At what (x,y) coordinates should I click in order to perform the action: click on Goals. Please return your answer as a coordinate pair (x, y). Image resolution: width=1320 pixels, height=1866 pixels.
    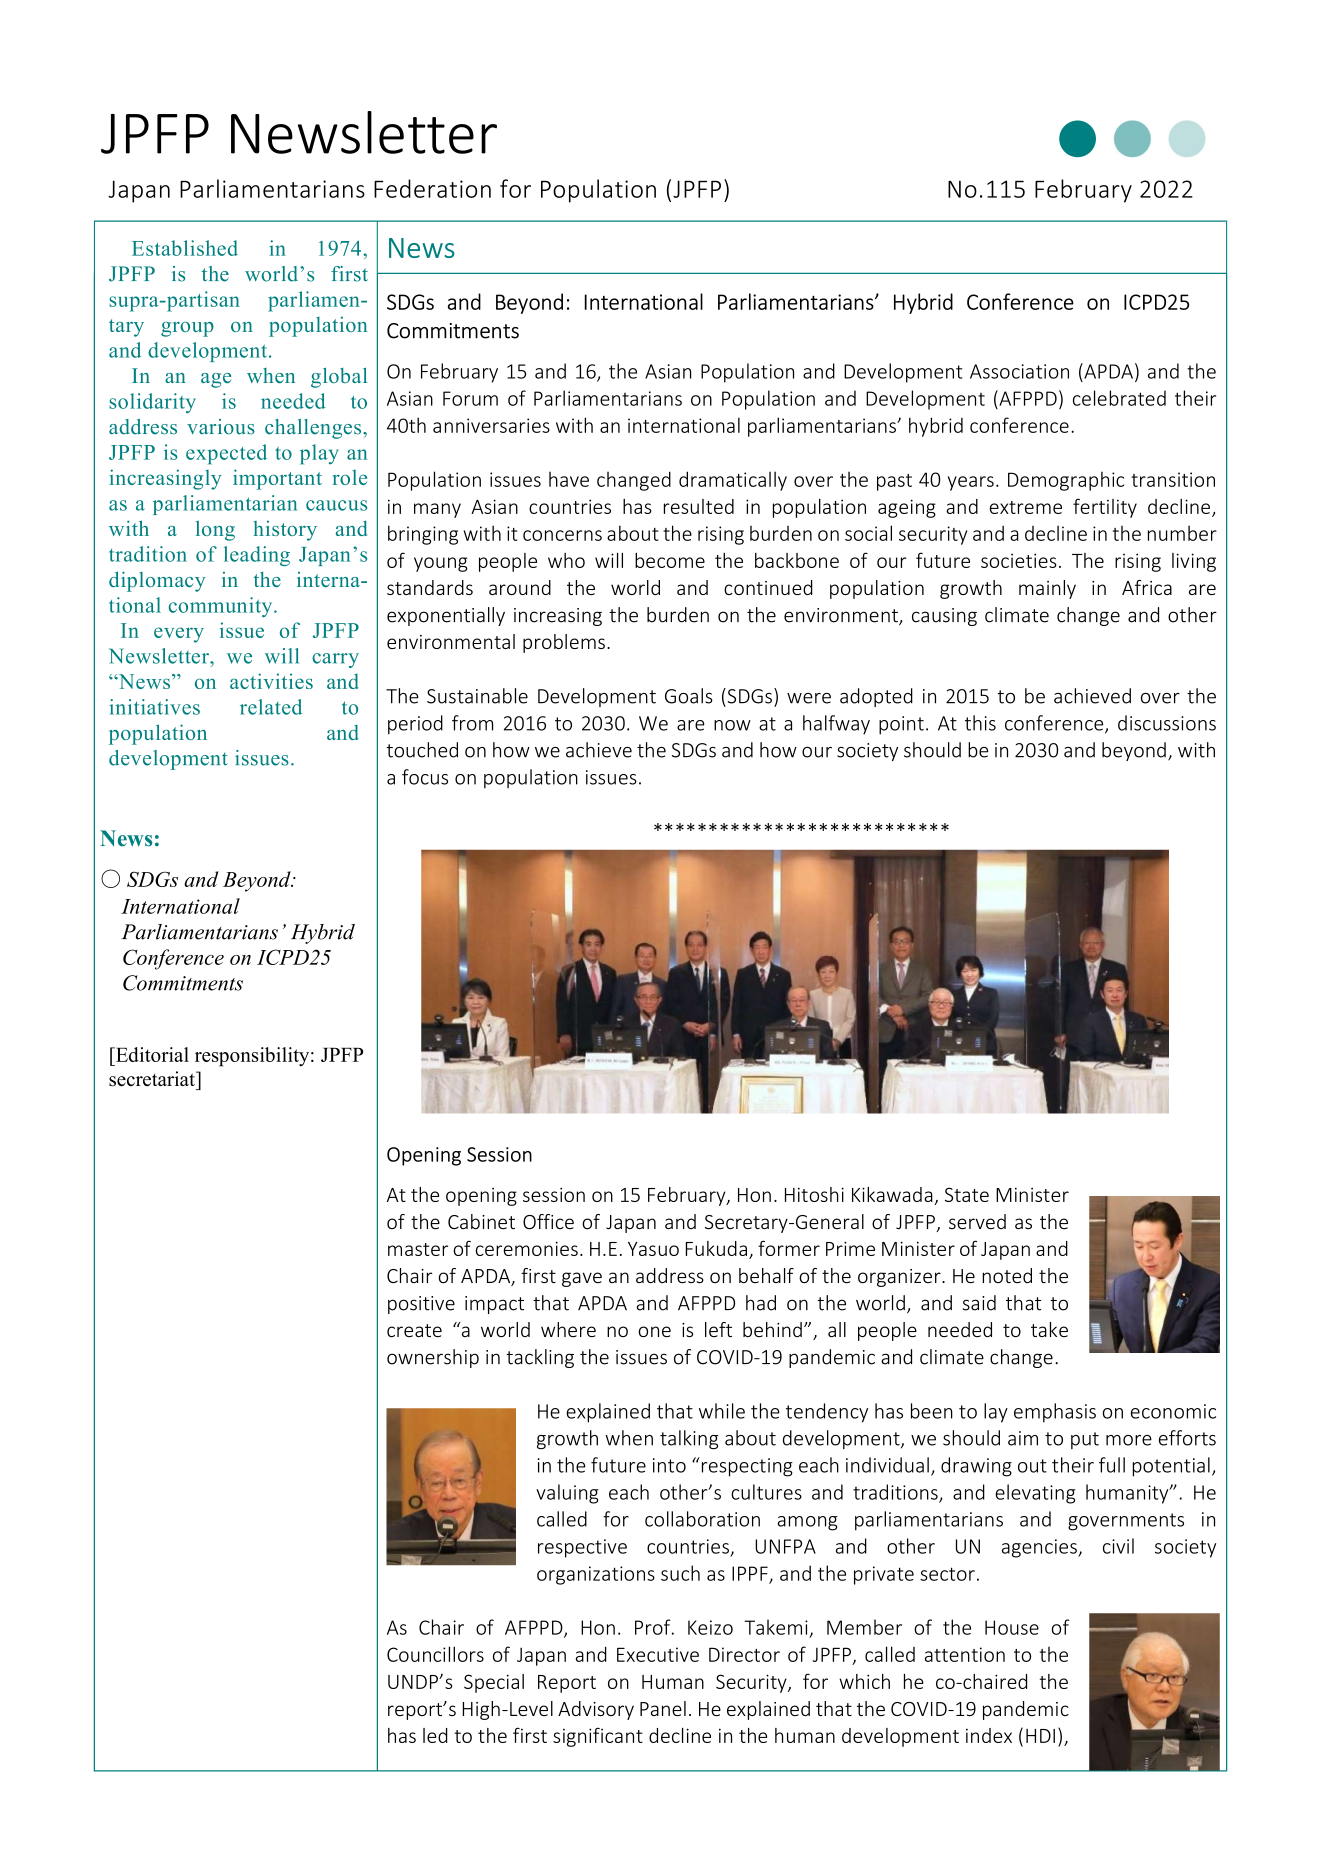
    Looking at the image, I should click on (689, 696).
